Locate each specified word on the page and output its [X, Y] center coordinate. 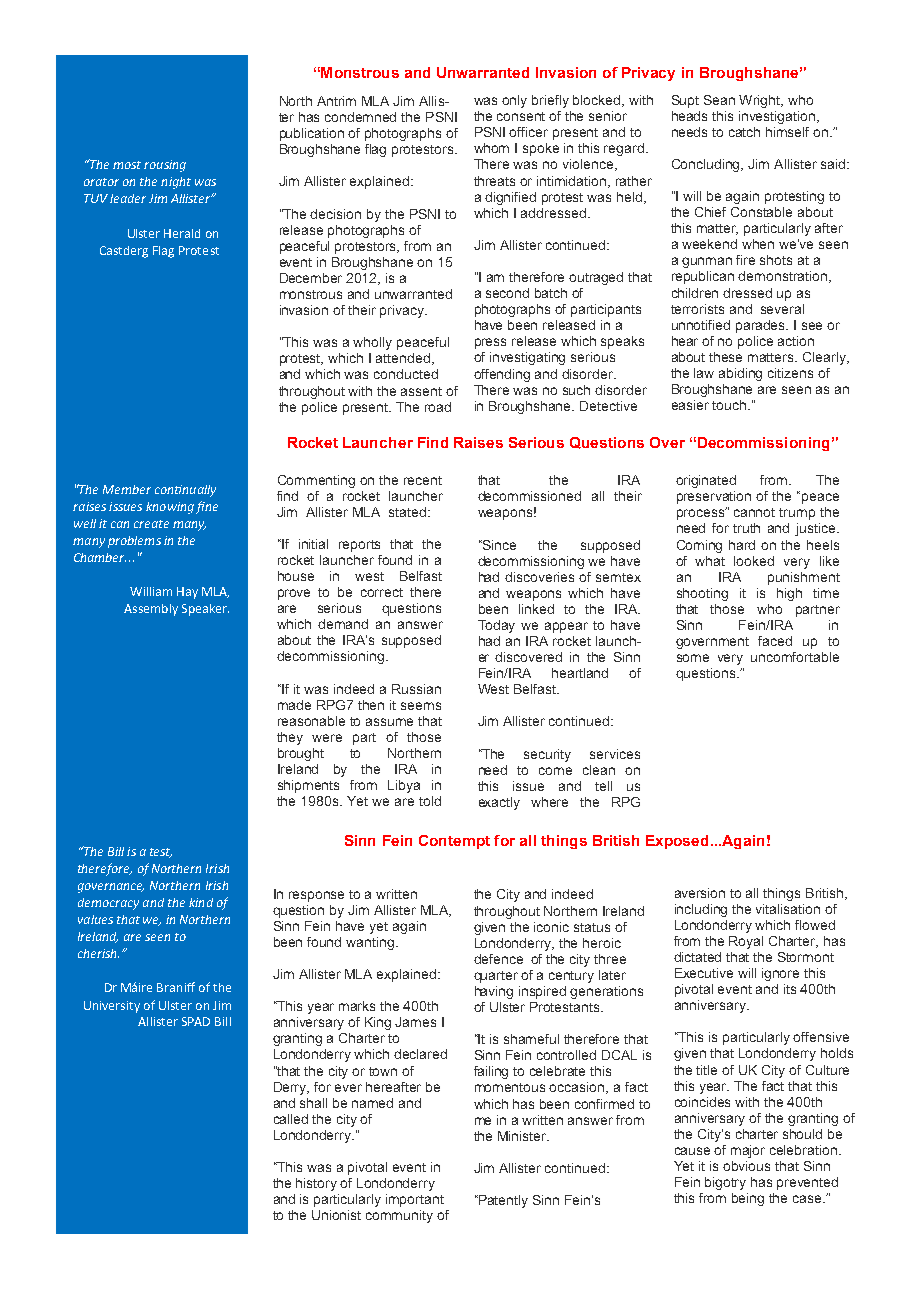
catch [744, 132]
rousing [165, 166]
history [316, 1184]
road [438, 407]
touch [730, 405]
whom [491, 148]
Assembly [151, 610]
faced [775, 641]
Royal [746, 942]
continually [185, 491]
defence [498, 959]
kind [201, 902]
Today [496, 626]
